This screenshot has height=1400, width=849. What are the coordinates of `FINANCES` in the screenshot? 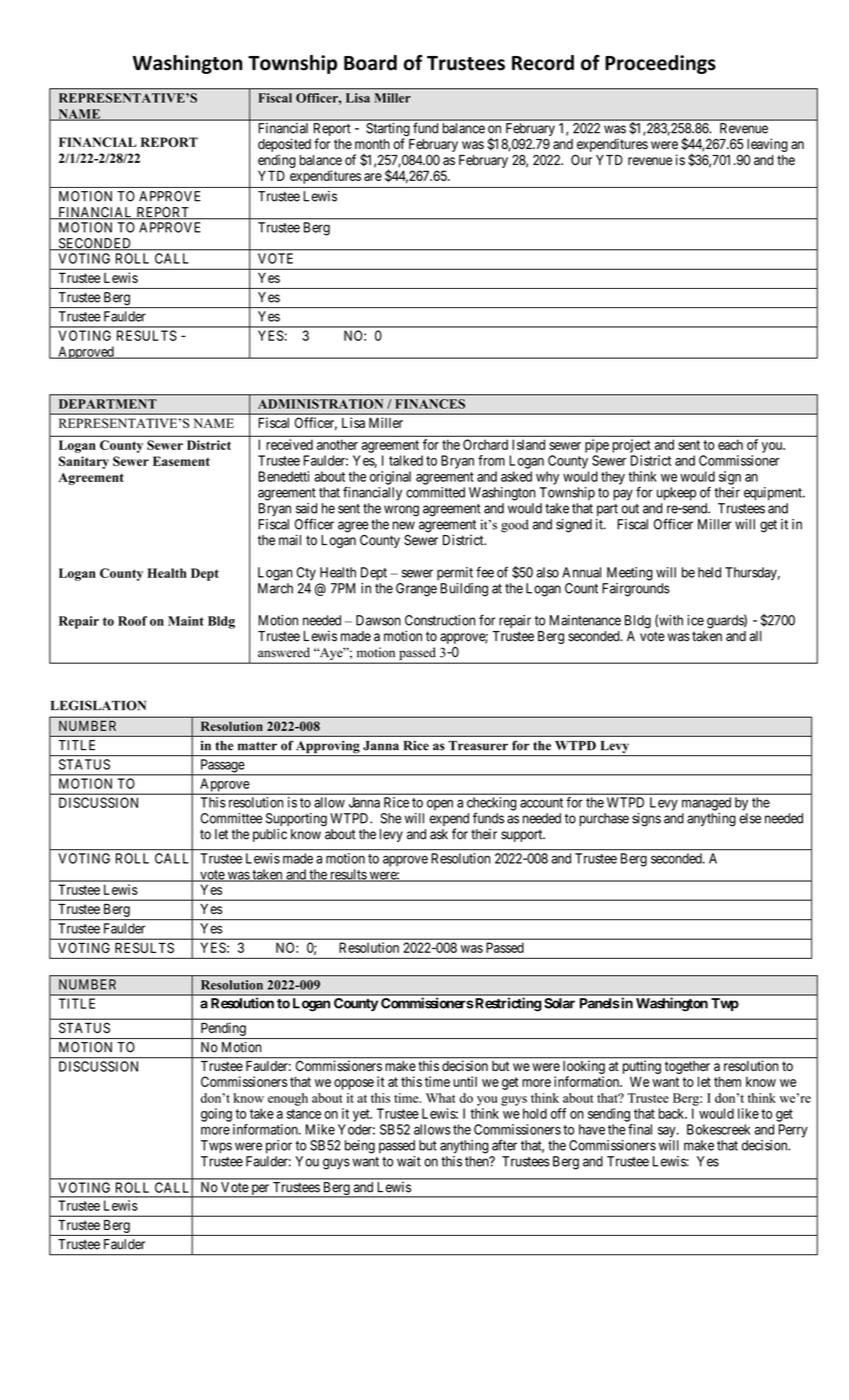 It's located at (430, 404).
